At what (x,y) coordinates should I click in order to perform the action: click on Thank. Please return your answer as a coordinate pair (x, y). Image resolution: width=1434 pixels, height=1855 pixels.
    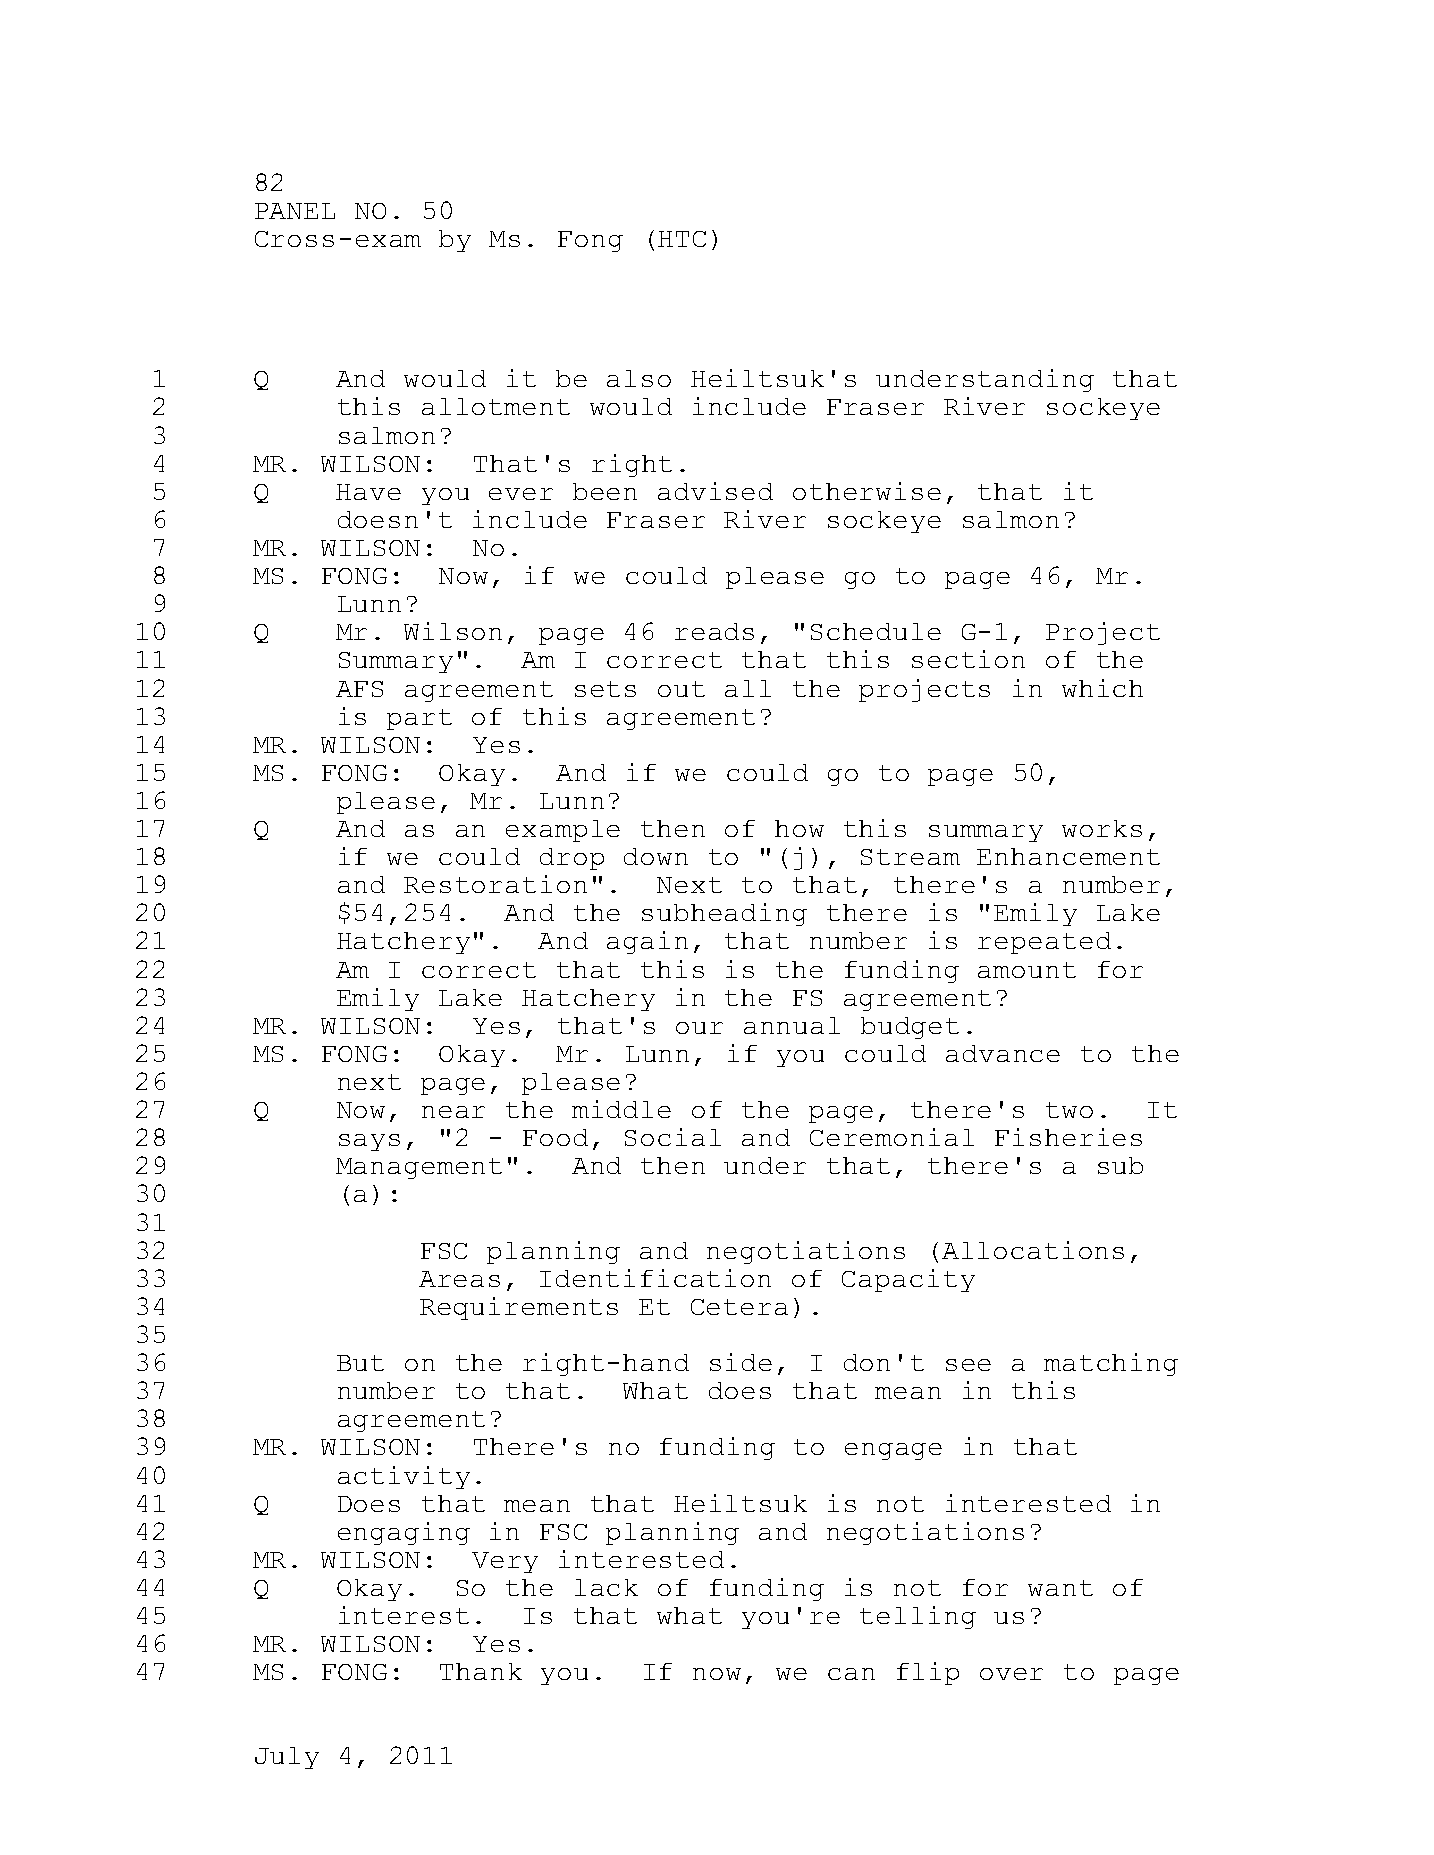
    Looking at the image, I should click on (481, 1671).
